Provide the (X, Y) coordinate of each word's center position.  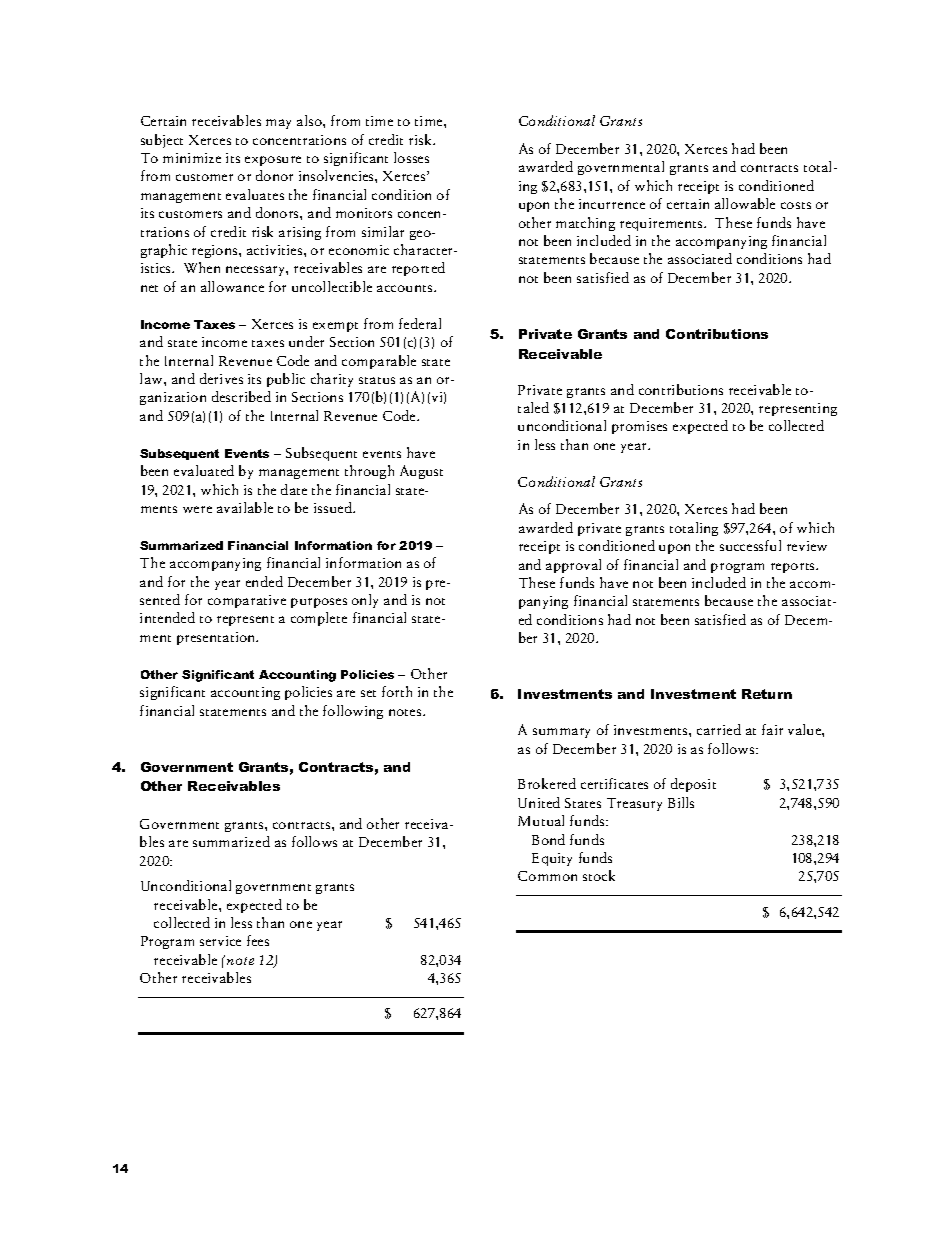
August (421, 472)
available (245, 507)
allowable (745, 203)
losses (411, 157)
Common (547, 876)
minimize (192, 158)
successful (750, 545)
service (220, 941)
